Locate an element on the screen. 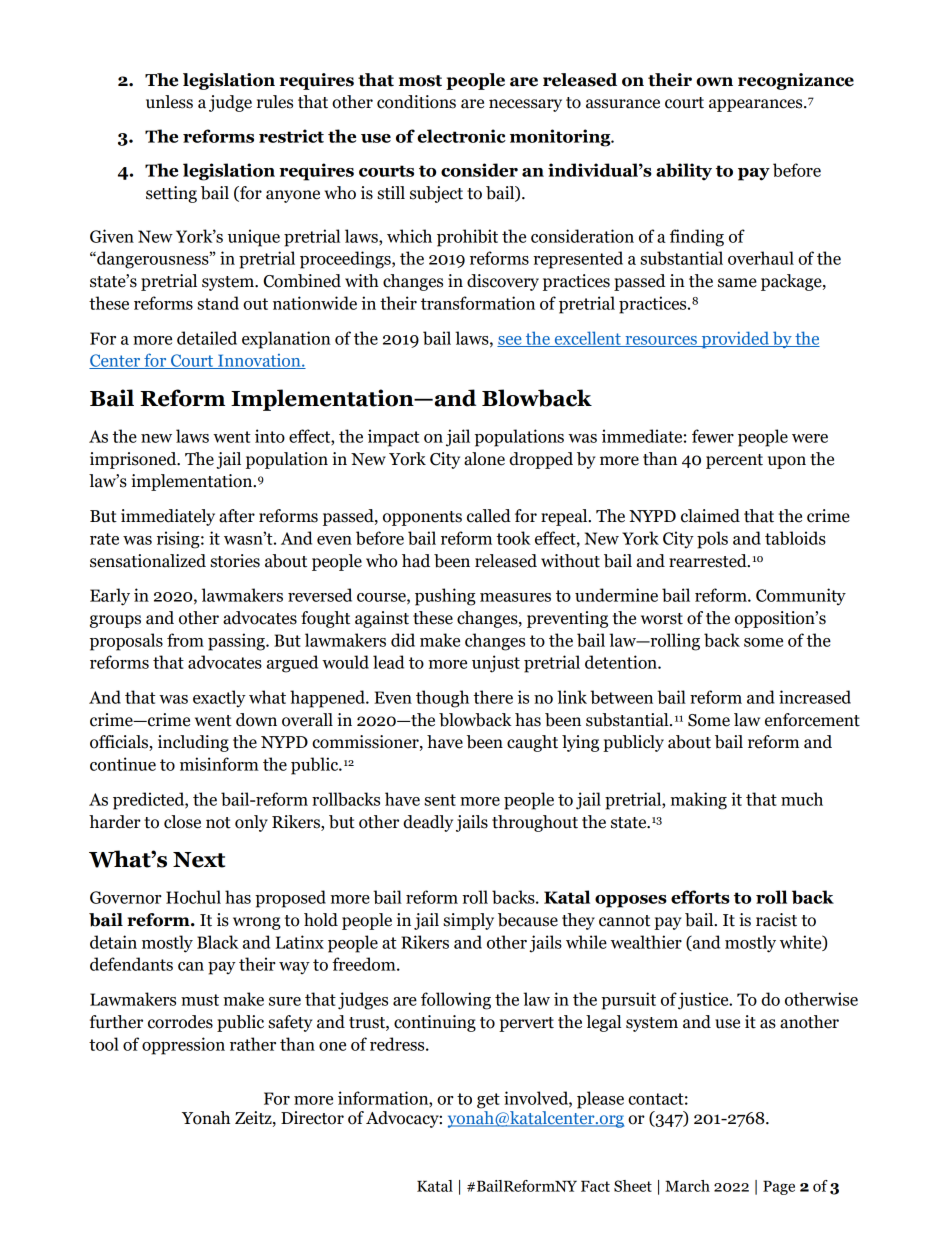  unjust is located at coordinates (496, 664).
